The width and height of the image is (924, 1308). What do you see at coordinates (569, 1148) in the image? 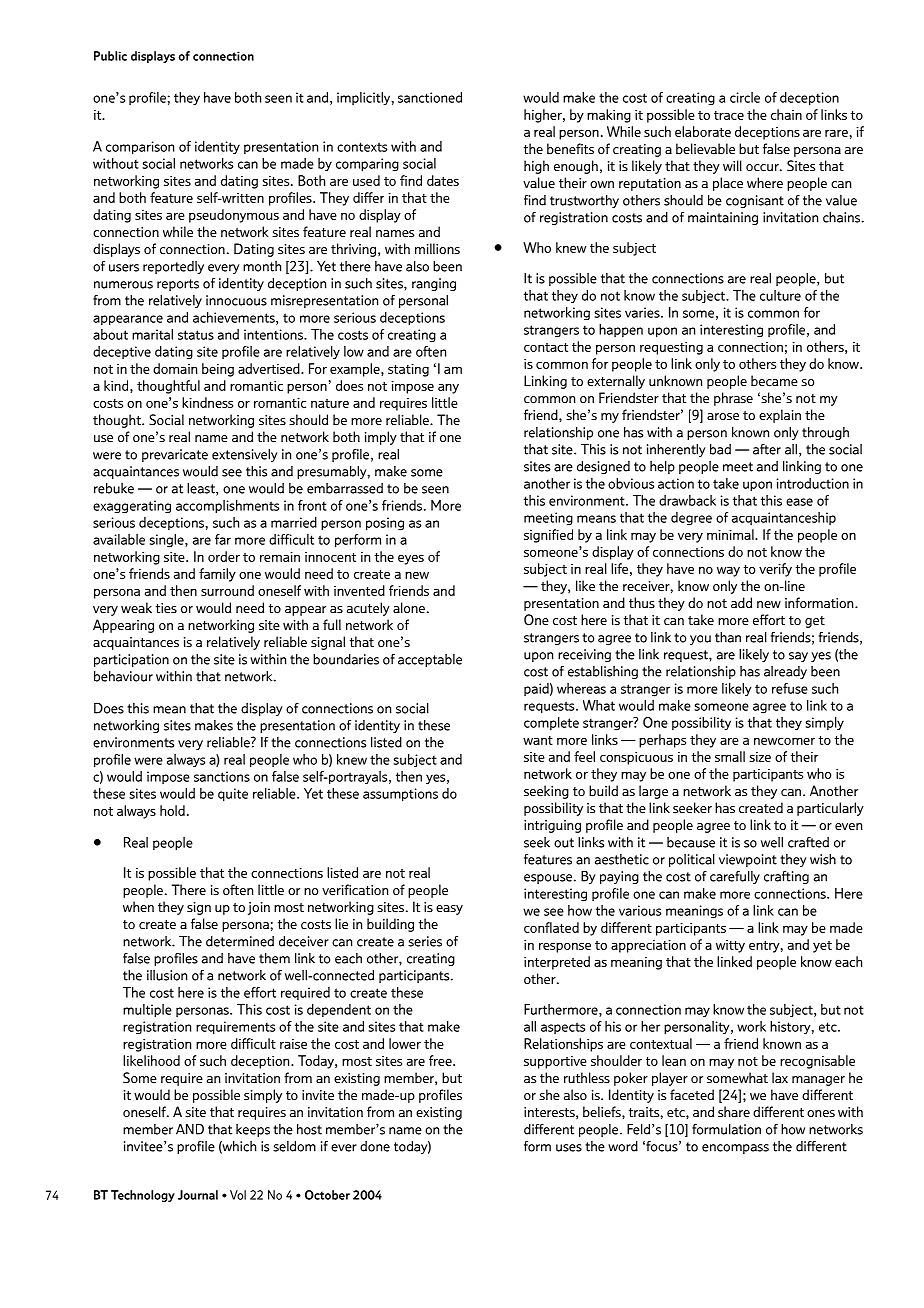
I see `uses` at bounding box center [569, 1148].
